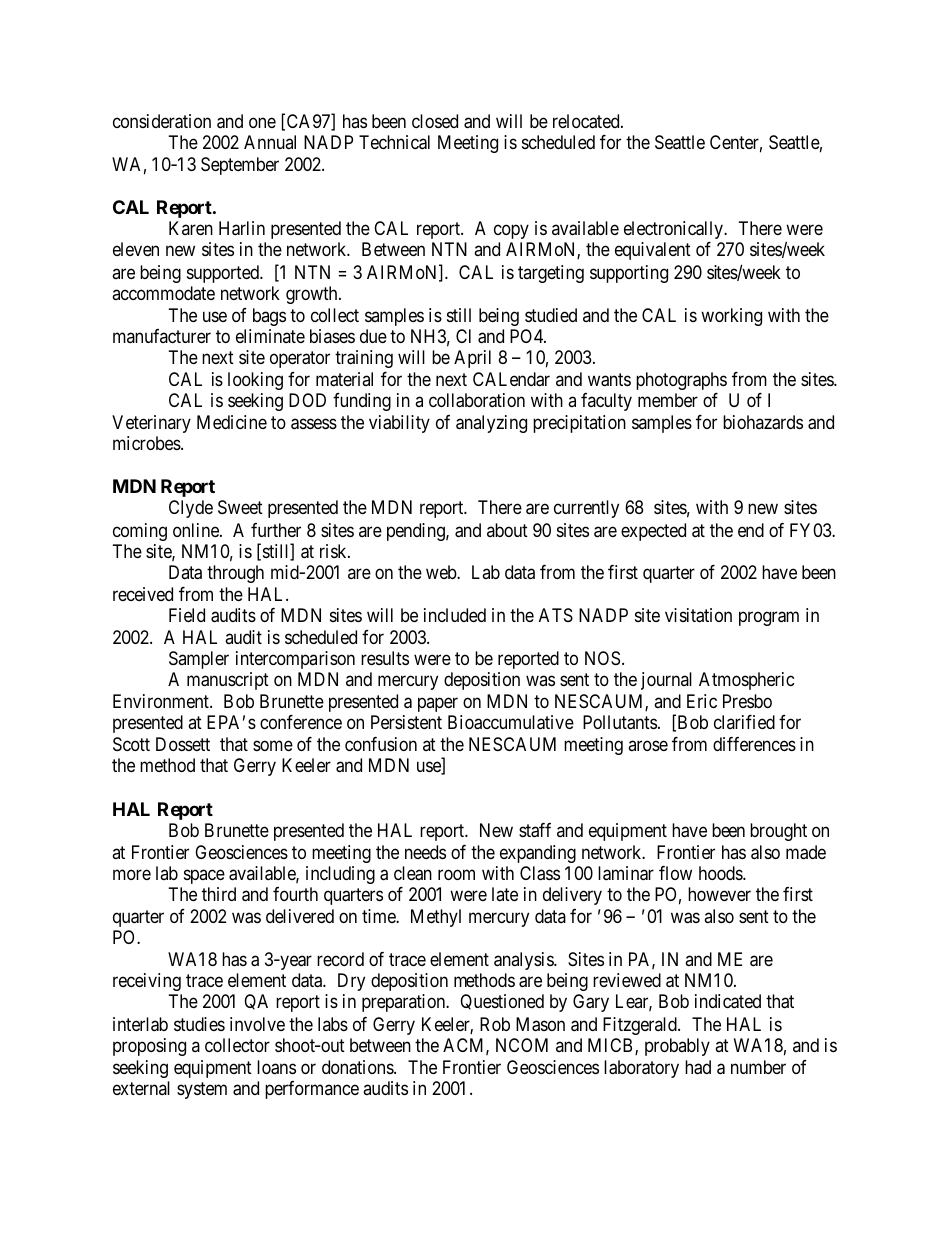 This document has height=1233, width=952. I want to click on closed, so click(435, 121).
